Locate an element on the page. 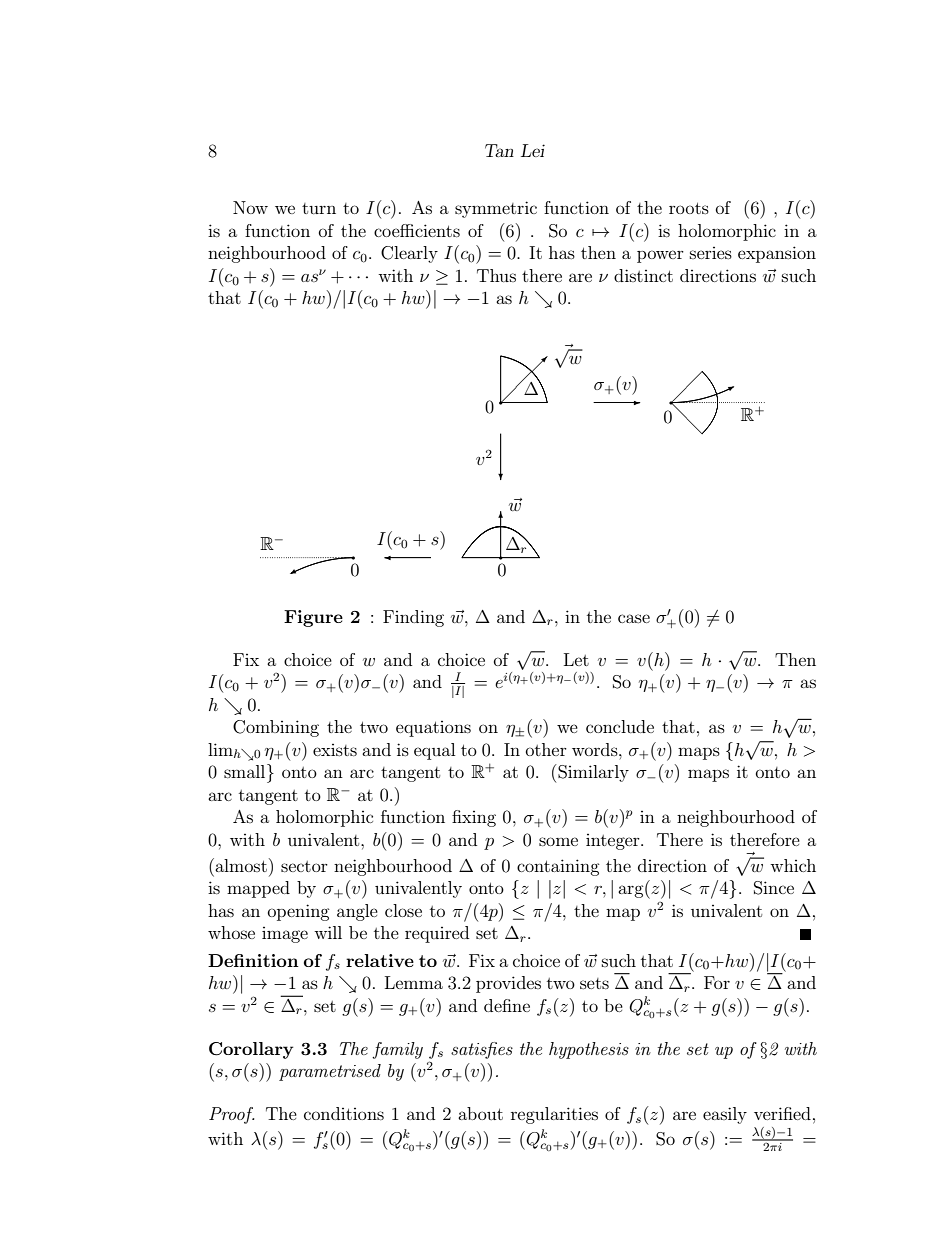 Image resolution: width=952 pixels, height=1233 pixels. easily is located at coordinates (725, 1115).
